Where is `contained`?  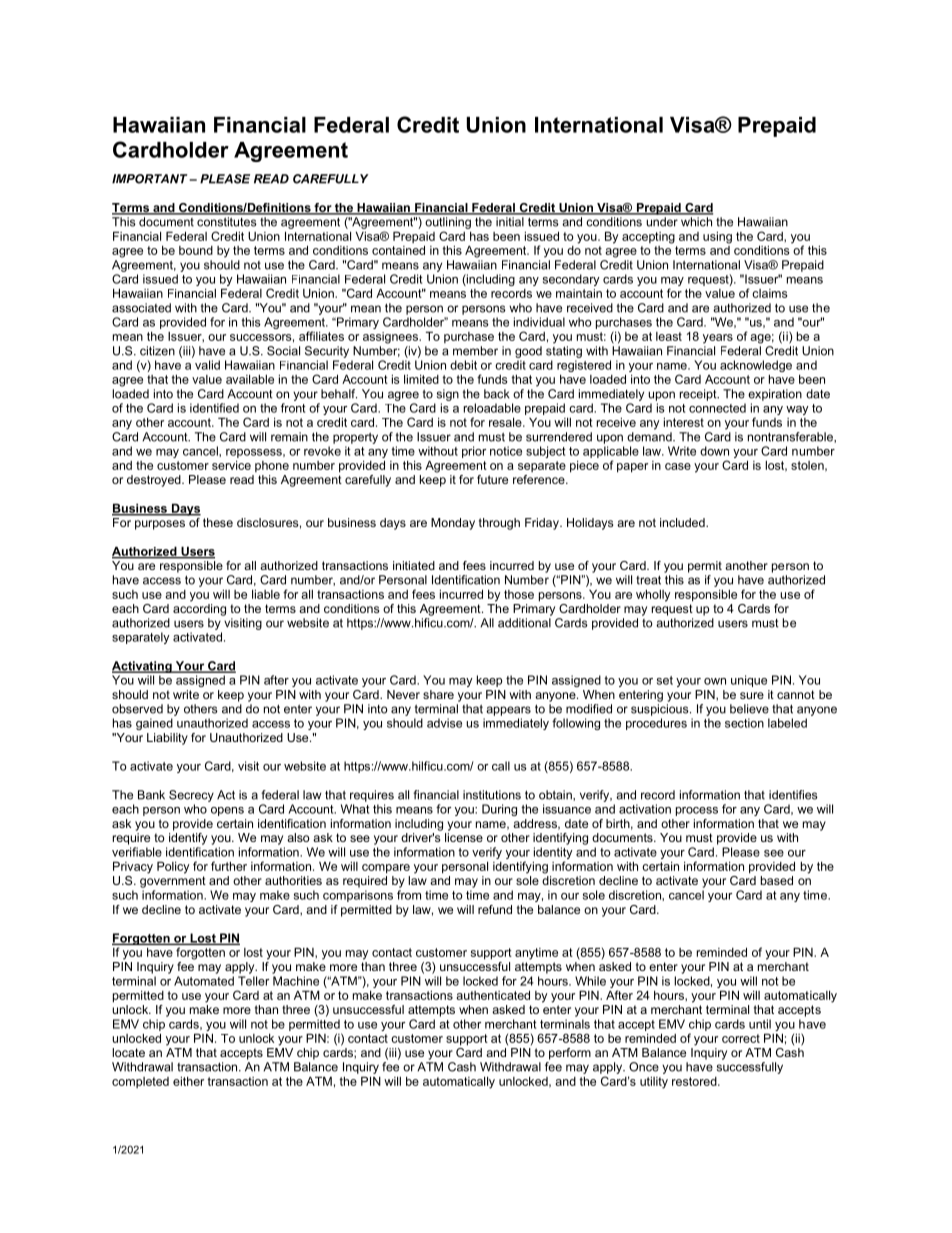 contained is located at coordinates (398, 250).
